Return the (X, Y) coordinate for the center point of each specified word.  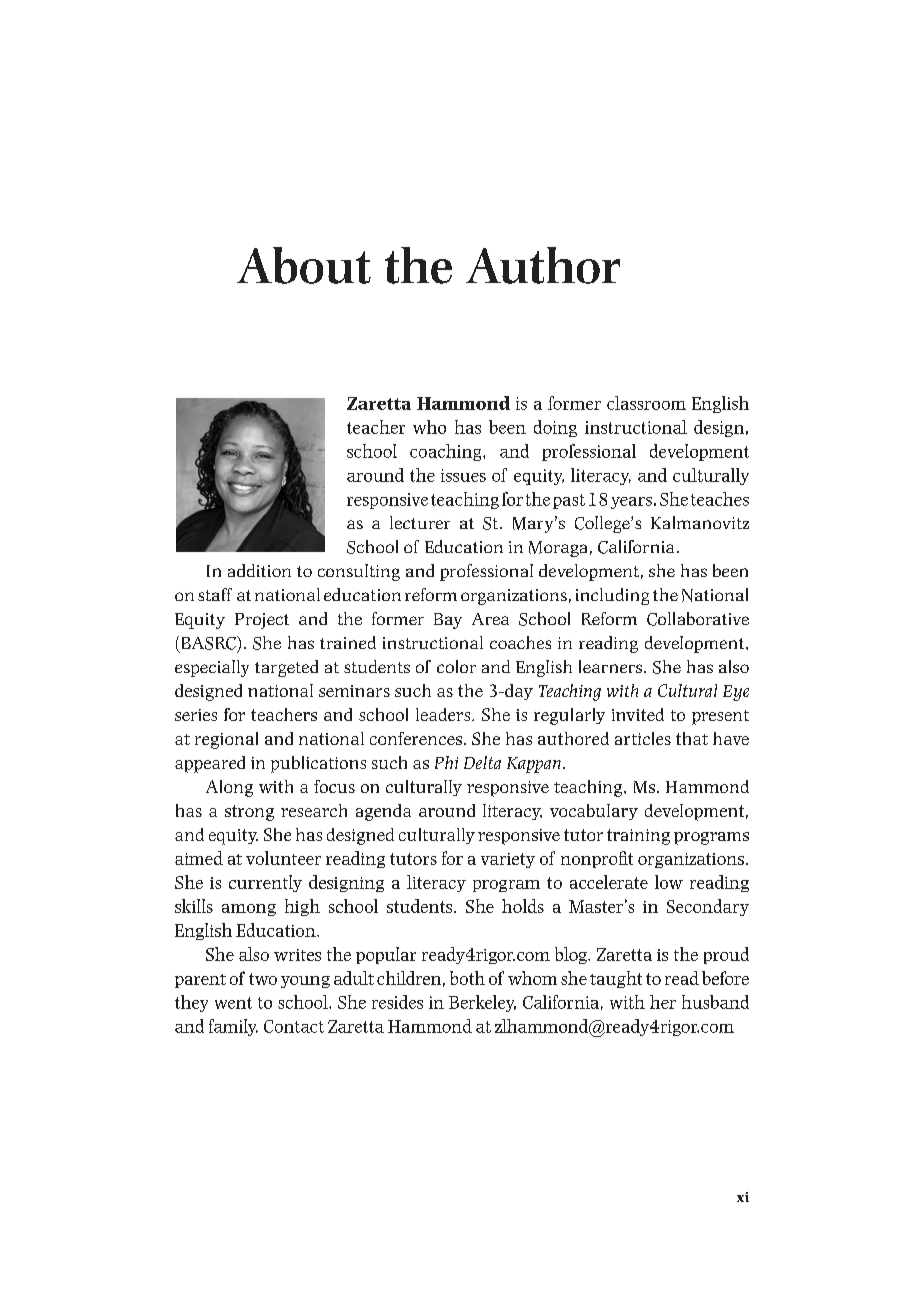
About (304, 265)
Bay (448, 621)
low (669, 882)
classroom (646, 403)
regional (226, 740)
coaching (447, 452)
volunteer (283, 858)
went (233, 1003)
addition (259, 570)
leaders (444, 714)
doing (555, 428)
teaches (720, 499)
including (612, 596)
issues (463, 475)
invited (638, 714)
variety (508, 860)
